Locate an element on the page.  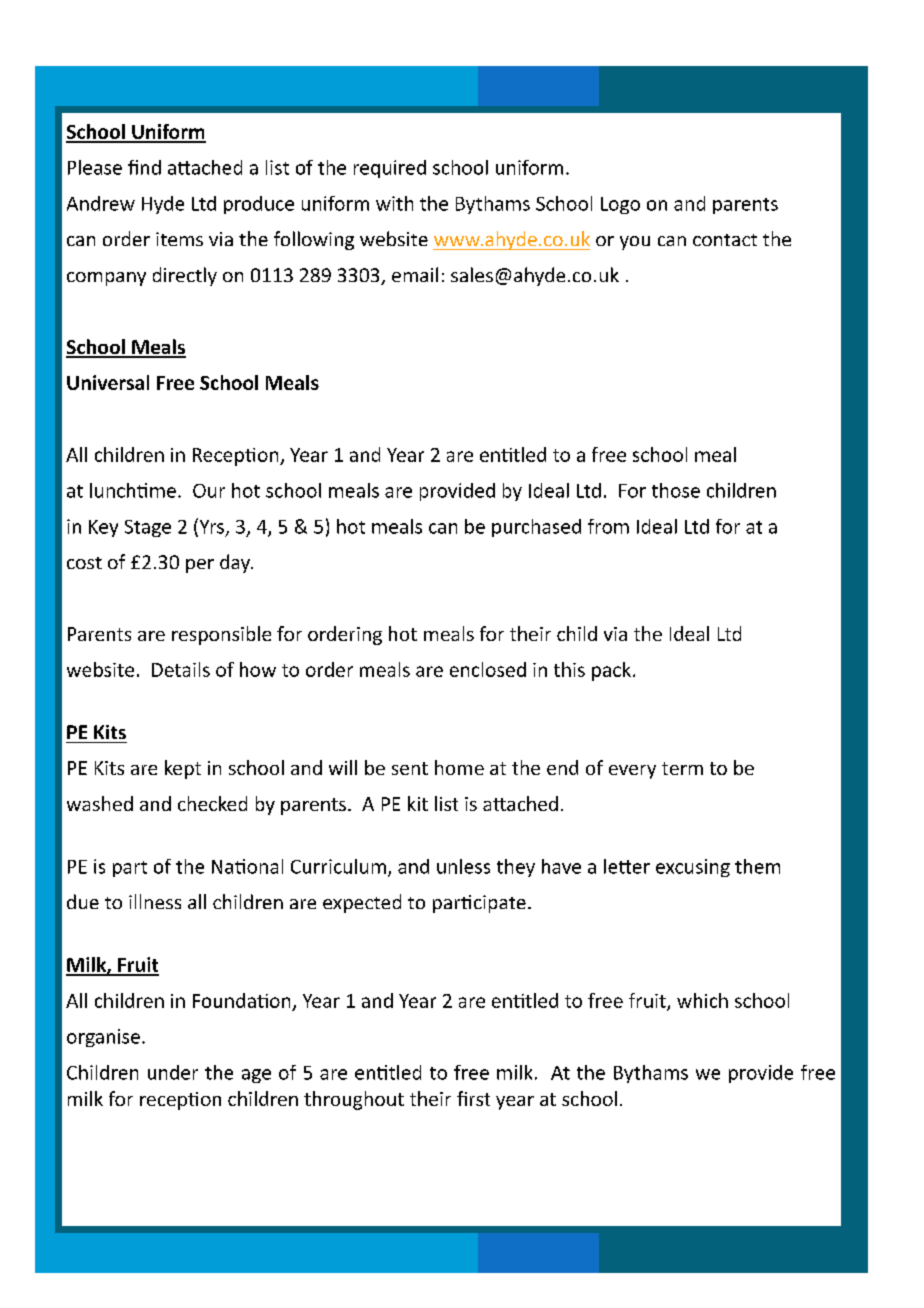
under is located at coordinates (173, 1072).
